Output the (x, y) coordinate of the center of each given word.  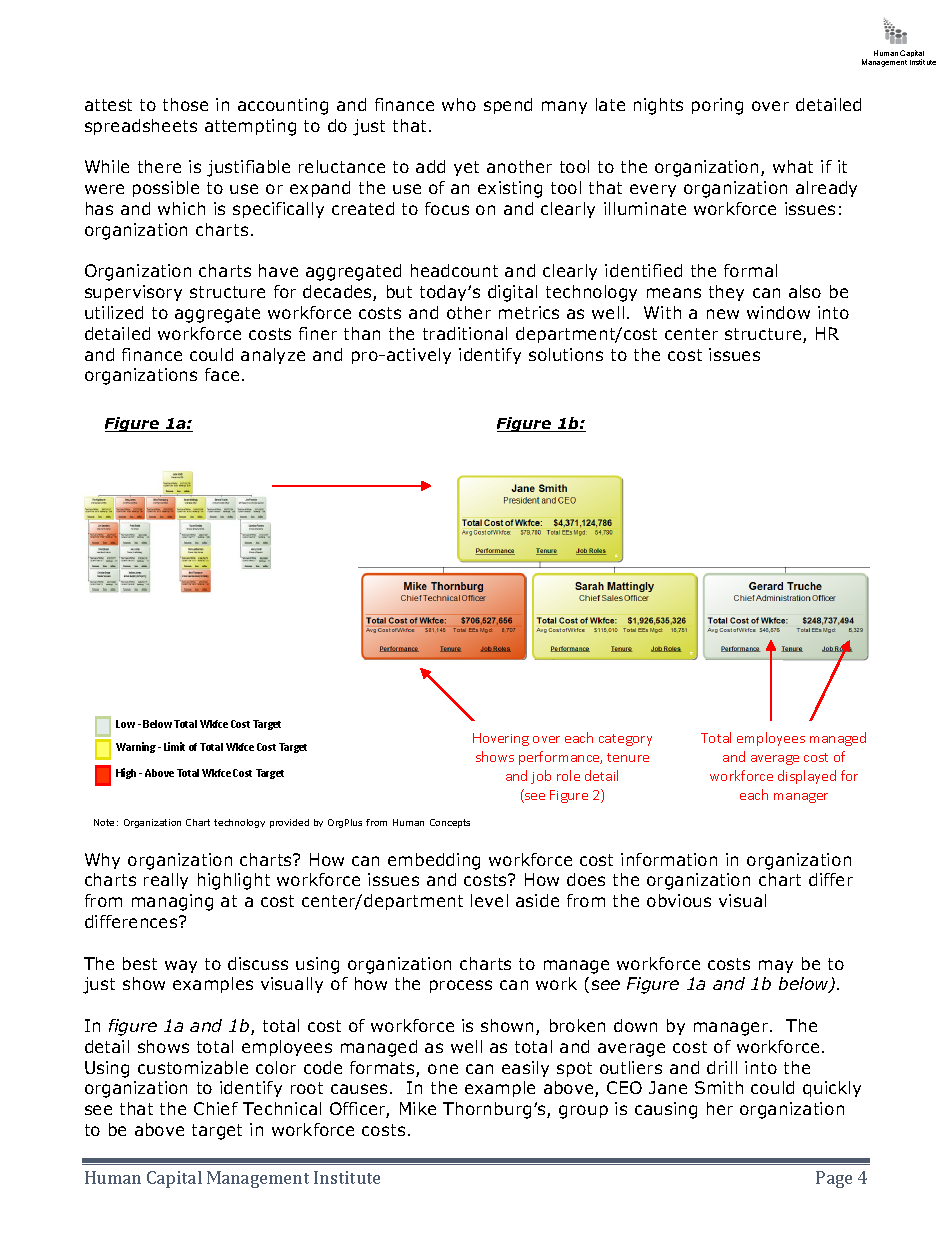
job (541, 777)
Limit (174, 746)
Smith (719, 1087)
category (625, 740)
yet (466, 168)
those (185, 104)
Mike (418, 1108)
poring (717, 106)
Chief (216, 1108)
